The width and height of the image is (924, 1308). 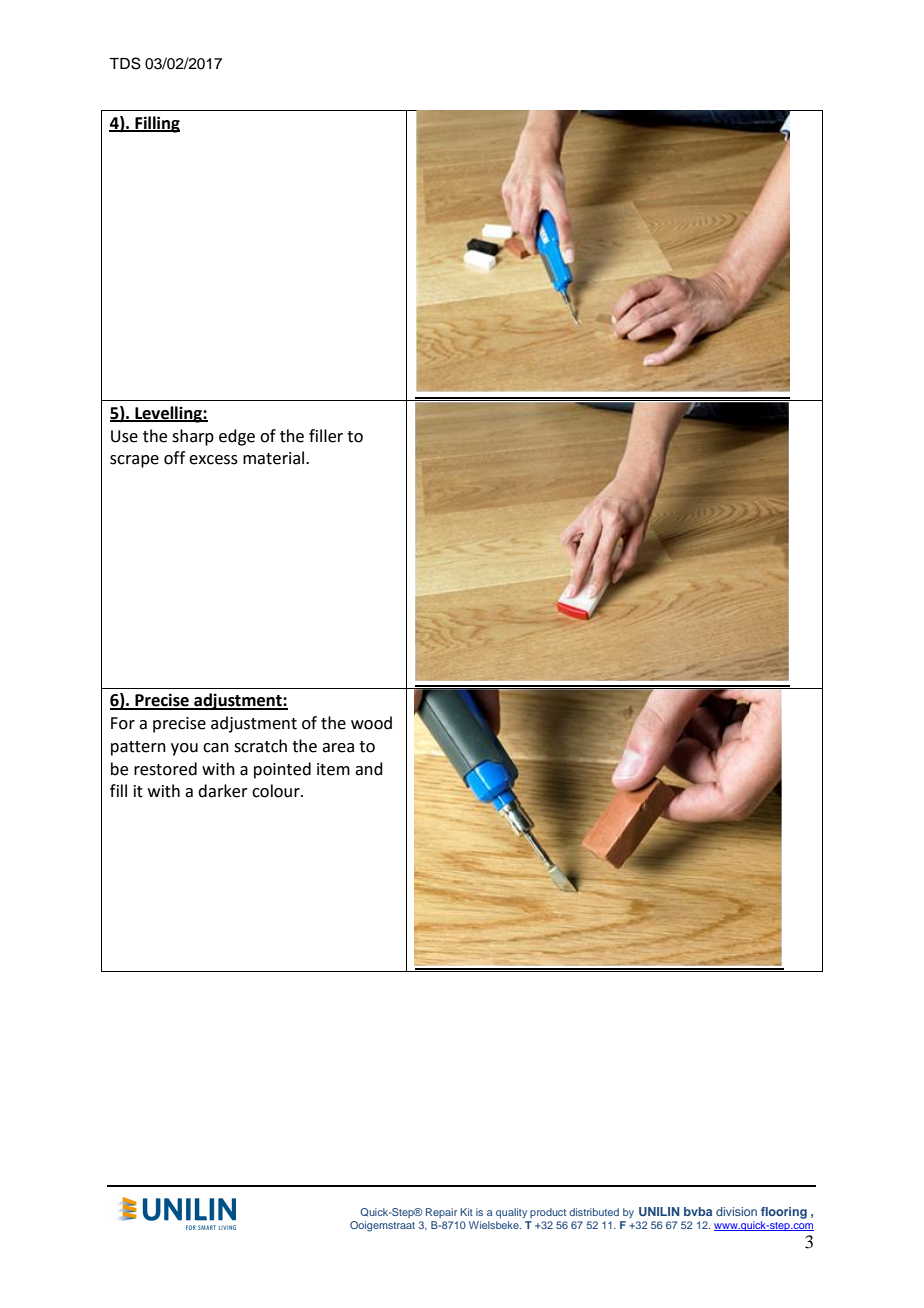 I want to click on For, so click(x=123, y=723).
